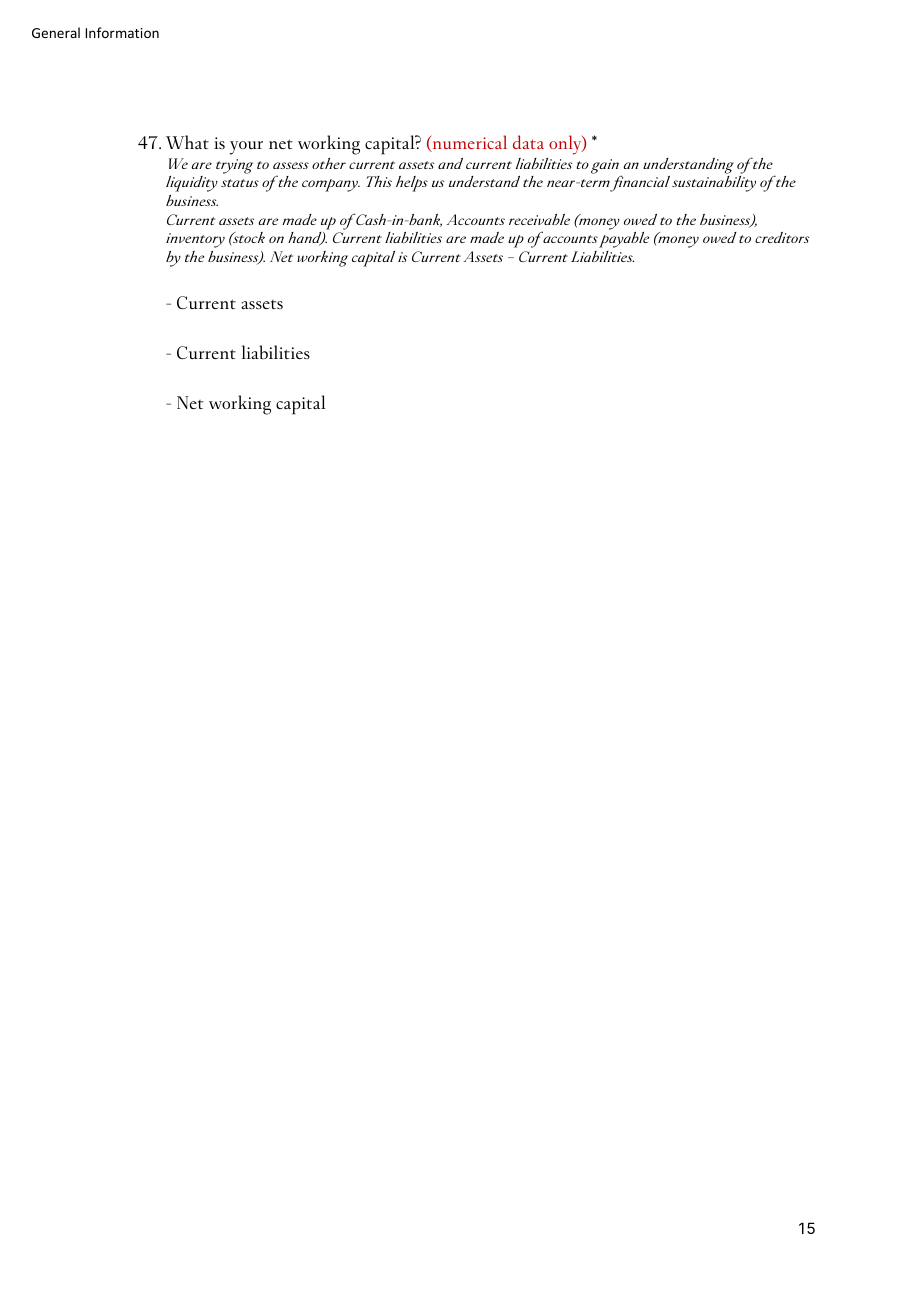  What do you see at coordinates (195, 240) in the page?
I see `inventory` at bounding box center [195, 240].
